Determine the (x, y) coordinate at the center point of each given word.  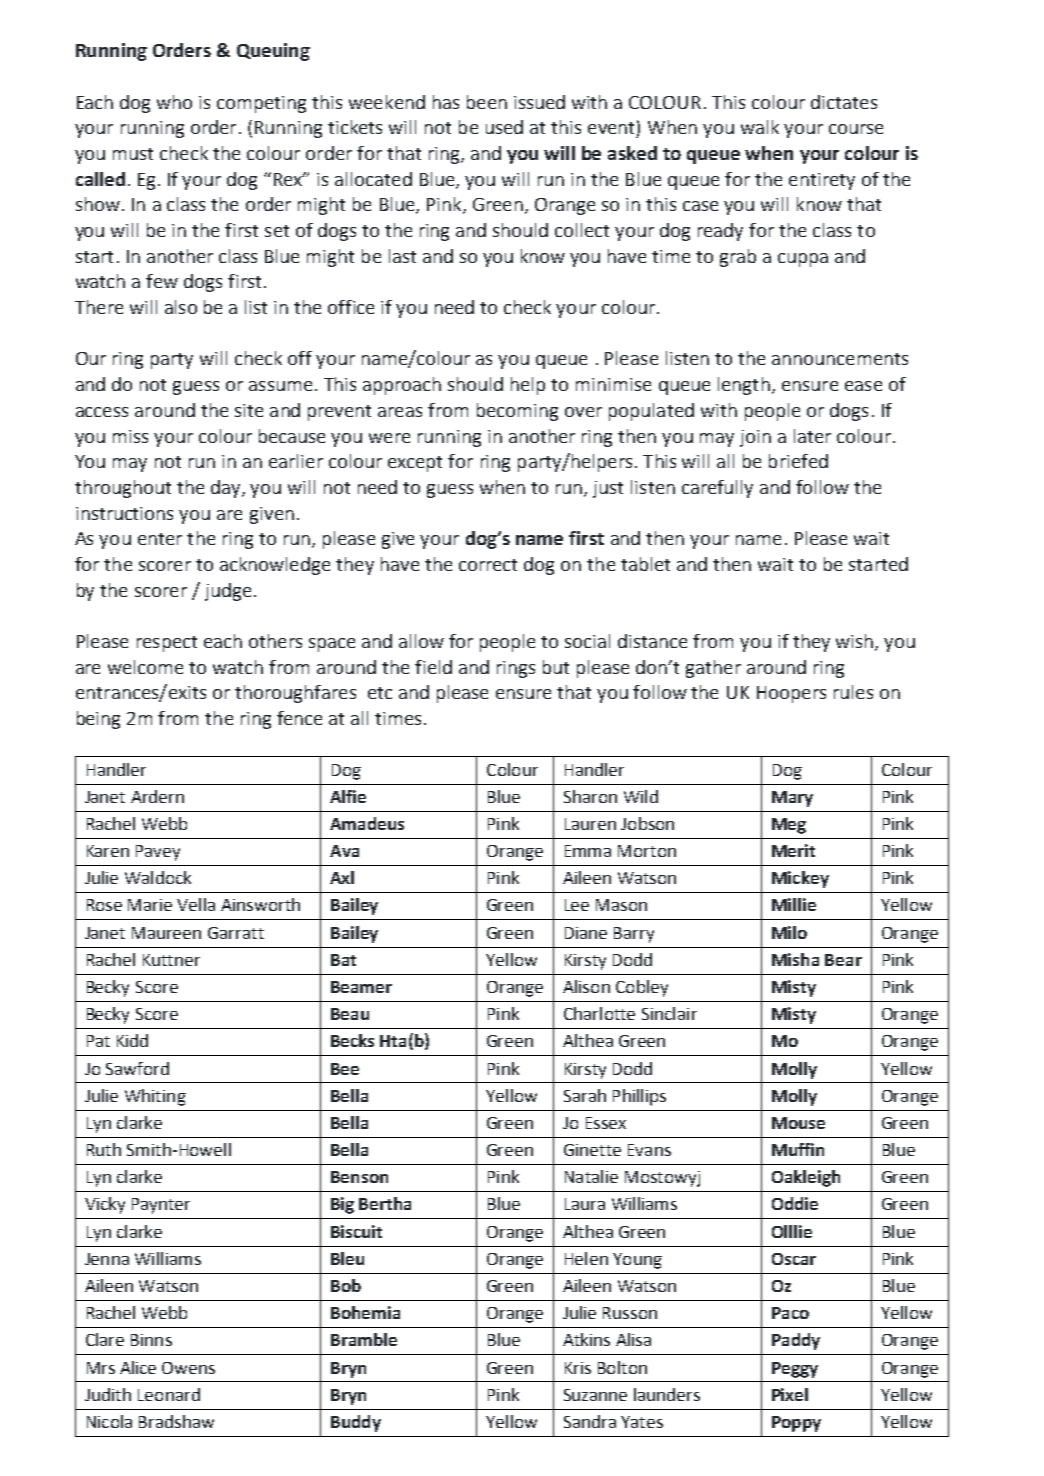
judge (228, 592)
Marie (150, 905)
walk (760, 127)
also (181, 307)
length (744, 386)
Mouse (798, 1123)
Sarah (585, 1095)
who (174, 102)
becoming (517, 412)
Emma (588, 851)
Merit (793, 850)
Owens (188, 1368)
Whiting (155, 1097)
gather (713, 669)
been (487, 102)
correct (488, 565)
